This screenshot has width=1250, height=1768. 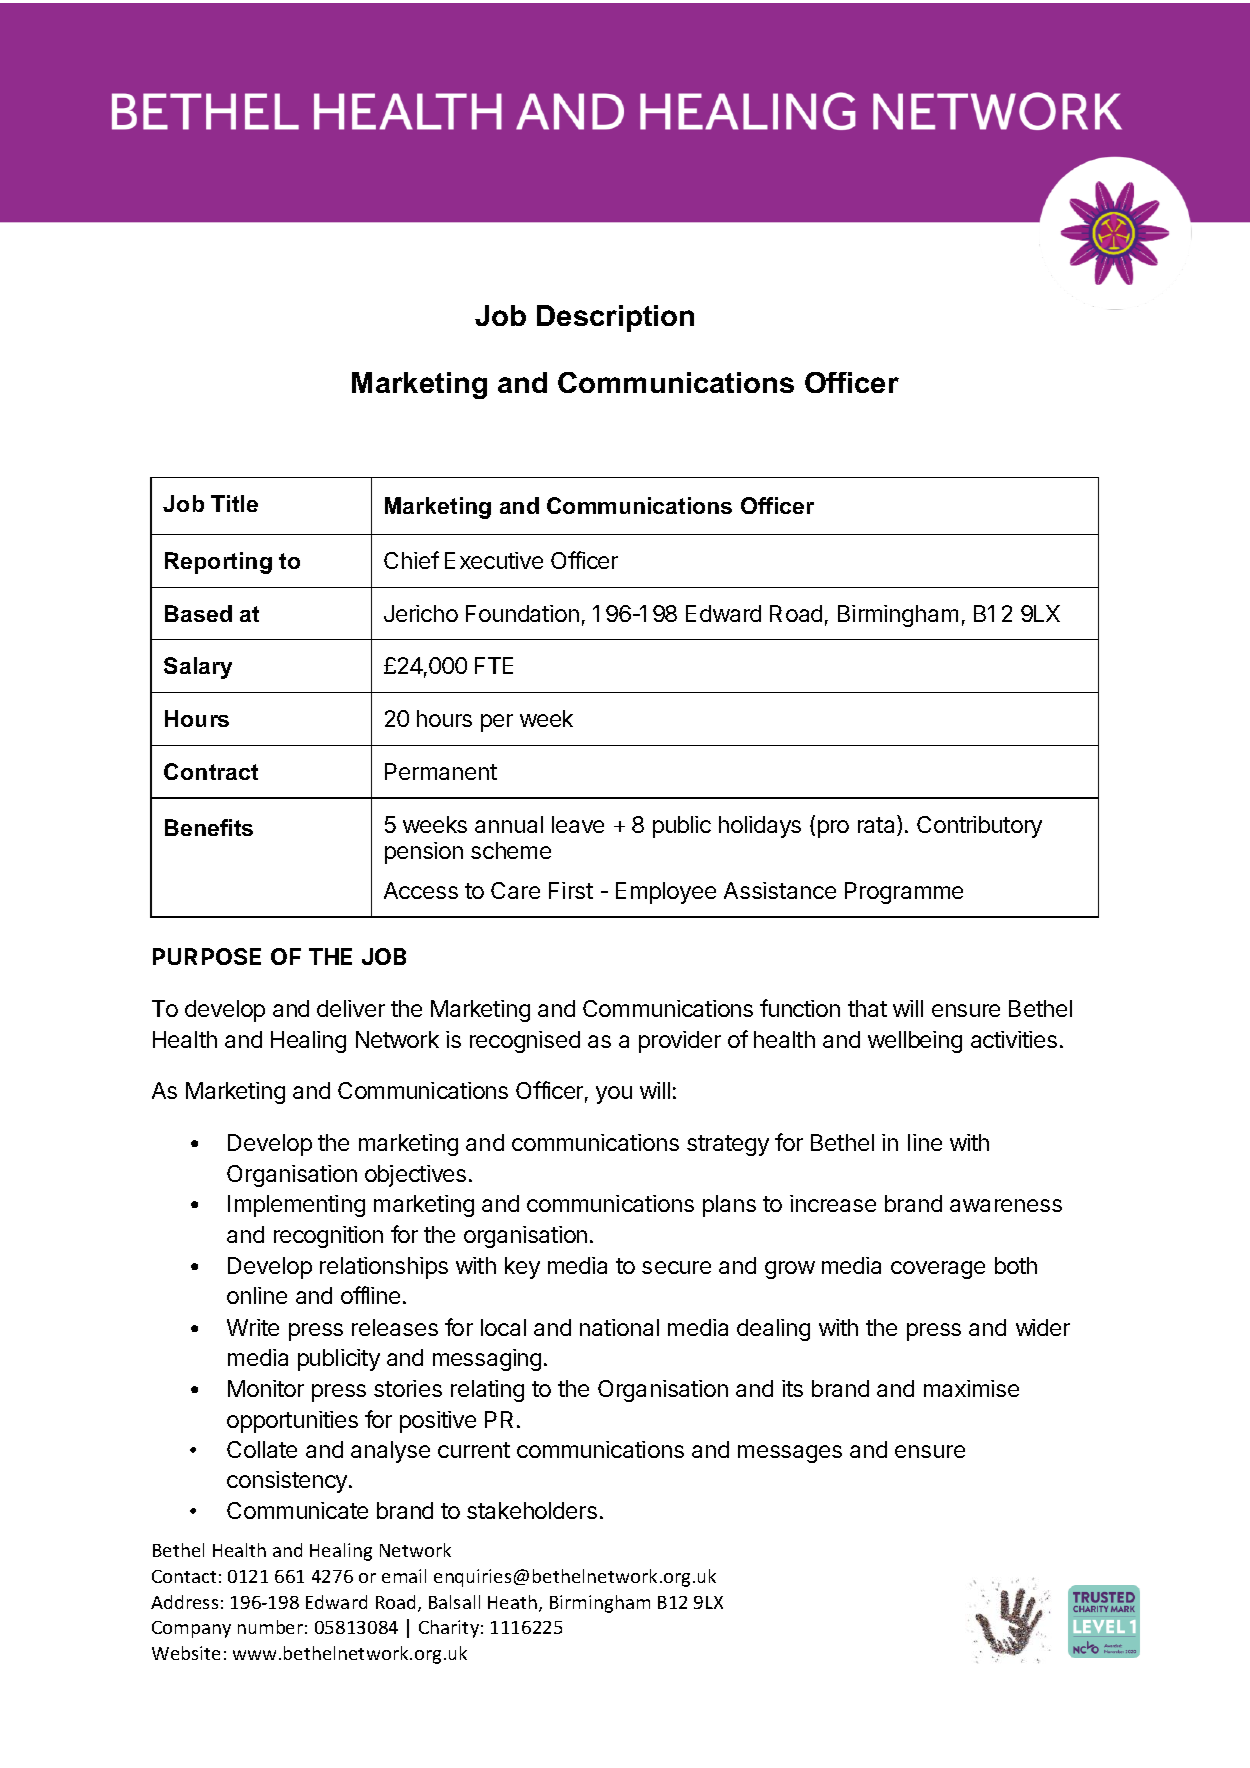 What do you see at coordinates (209, 827) in the screenshot?
I see `Benefits` at bounding box center [209, 827].
